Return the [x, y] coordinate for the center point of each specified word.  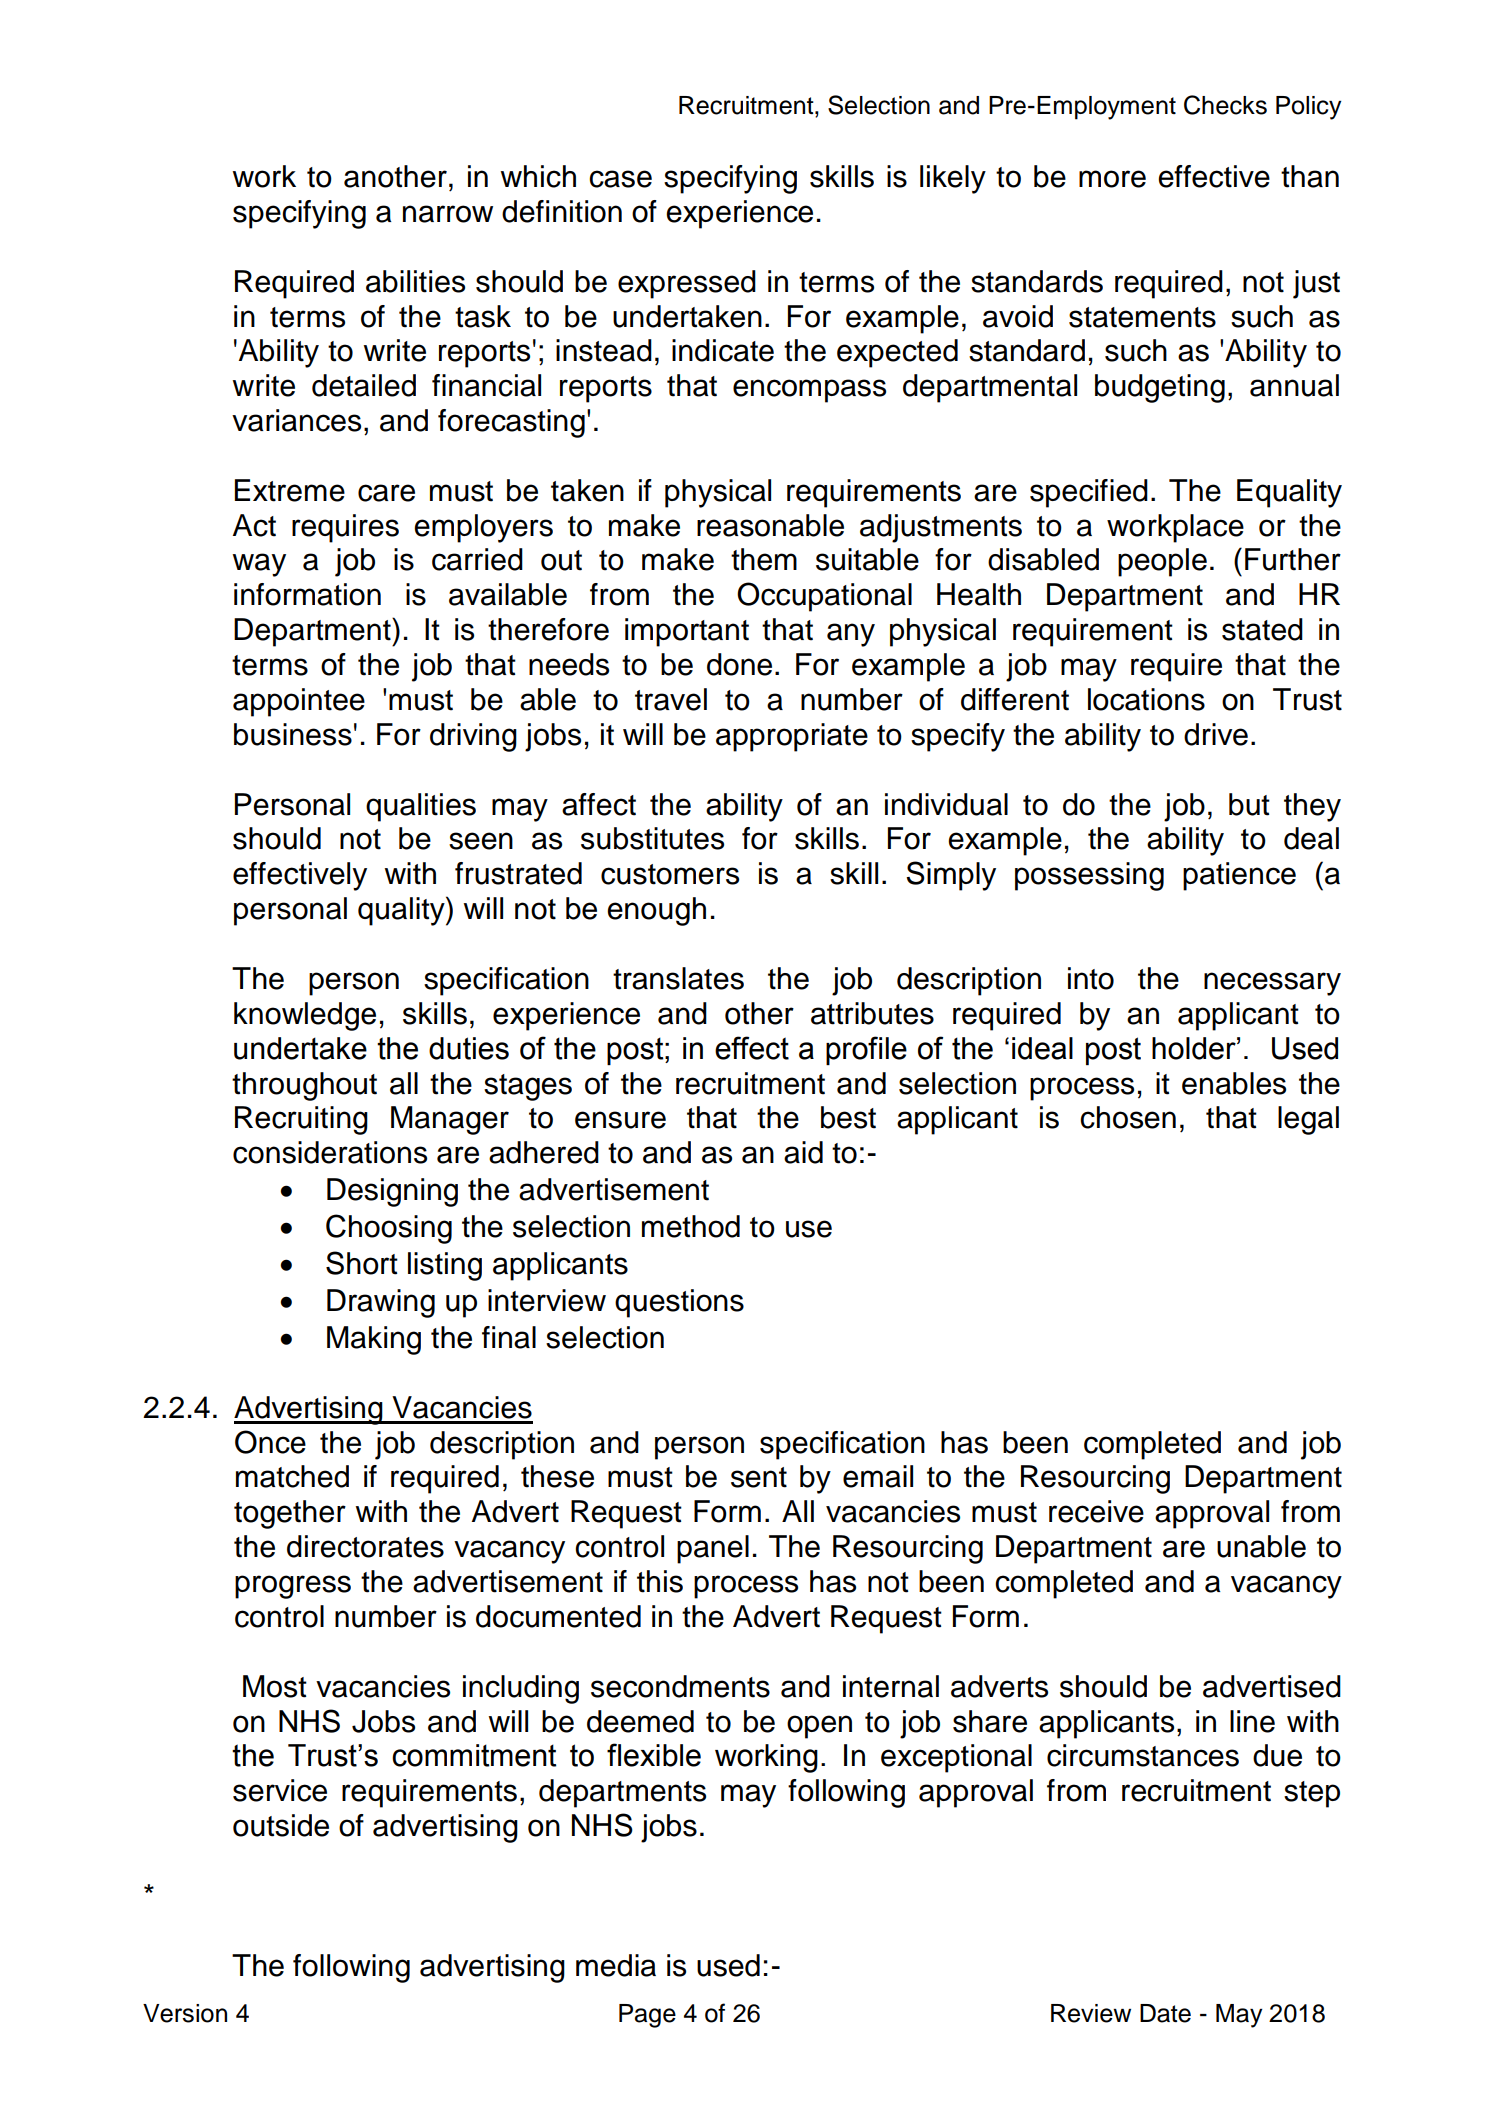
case [620, 179]
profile [866, 1050]
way [259, 565]
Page [647, 2016]
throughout [304, 1086]
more [1112, 179]
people [1162, 562]
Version [185, 2013]
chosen [1128, 1117]
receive [1096, 1511]
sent [759, 1477]
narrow [448, 214]
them [764, 559]
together [290, 1514]
